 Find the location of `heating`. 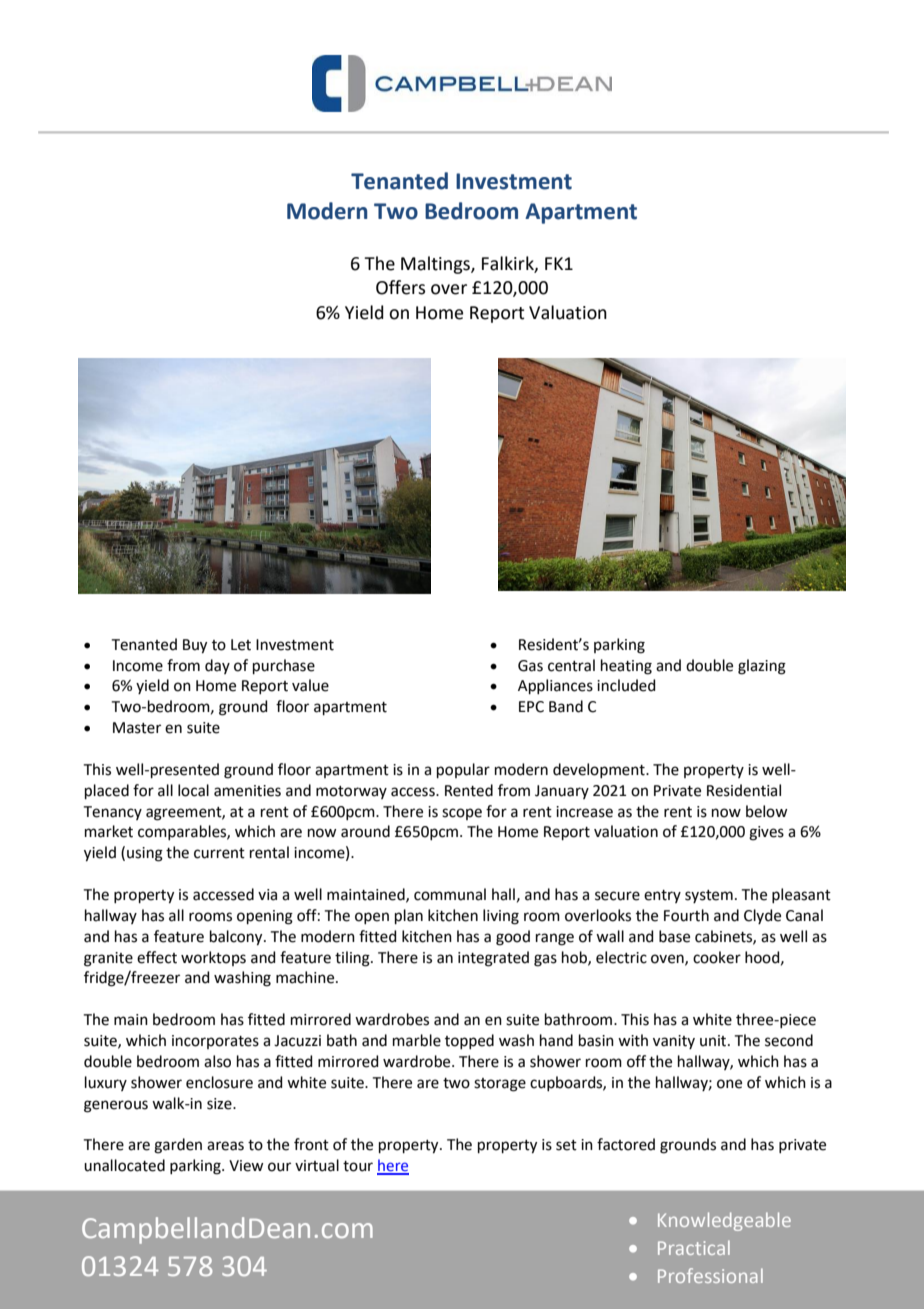

heating is located at coordinates (626, 667).
